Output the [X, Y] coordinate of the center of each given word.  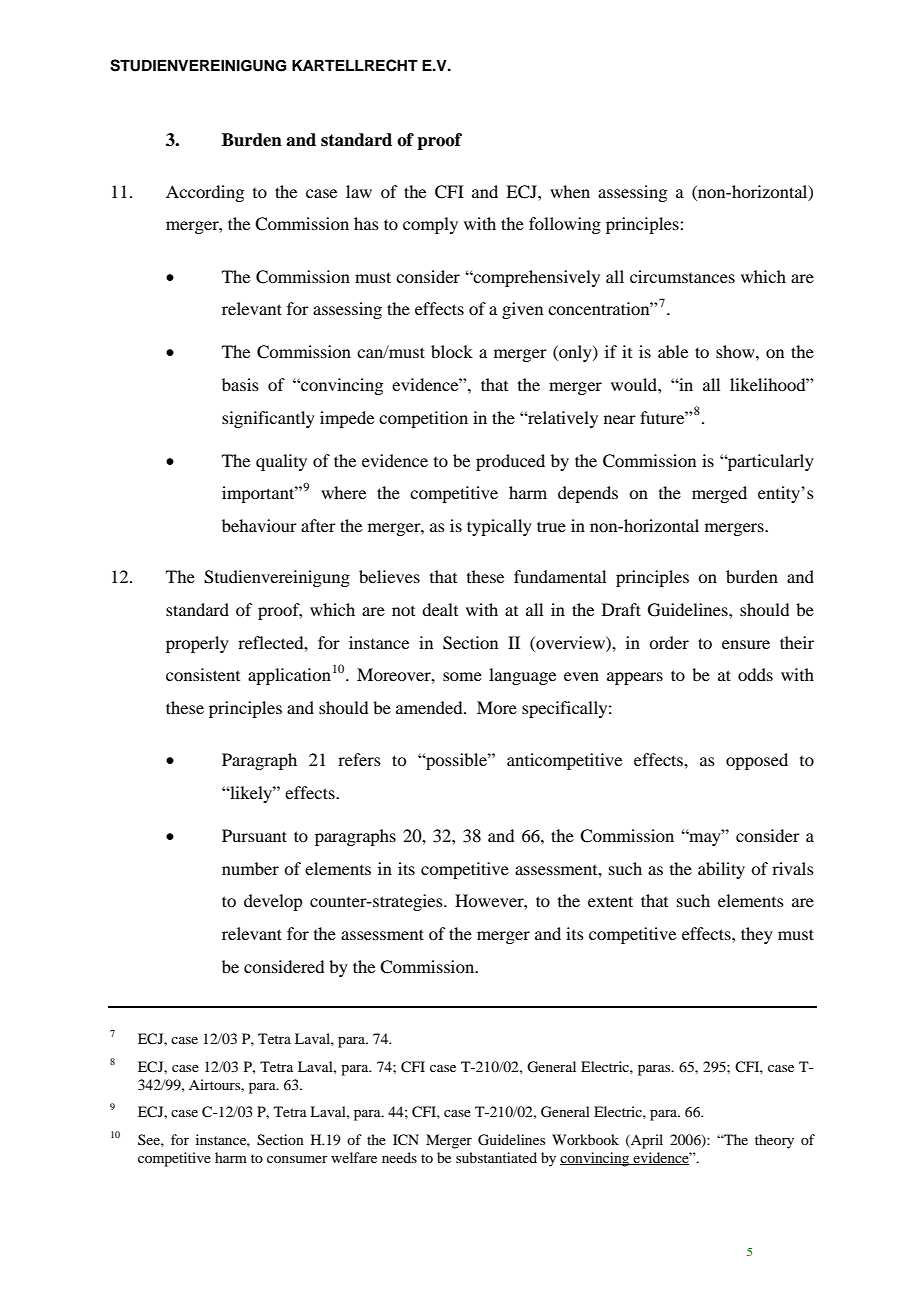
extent [610, 901]
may [705, 838]
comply [430, 225]
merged [719, 494]
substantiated [496, 1157]
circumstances [682, 276]
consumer [297, 1159]
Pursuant [254, 835]
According [205, 193]
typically [499, 527]
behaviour [259, 525]
